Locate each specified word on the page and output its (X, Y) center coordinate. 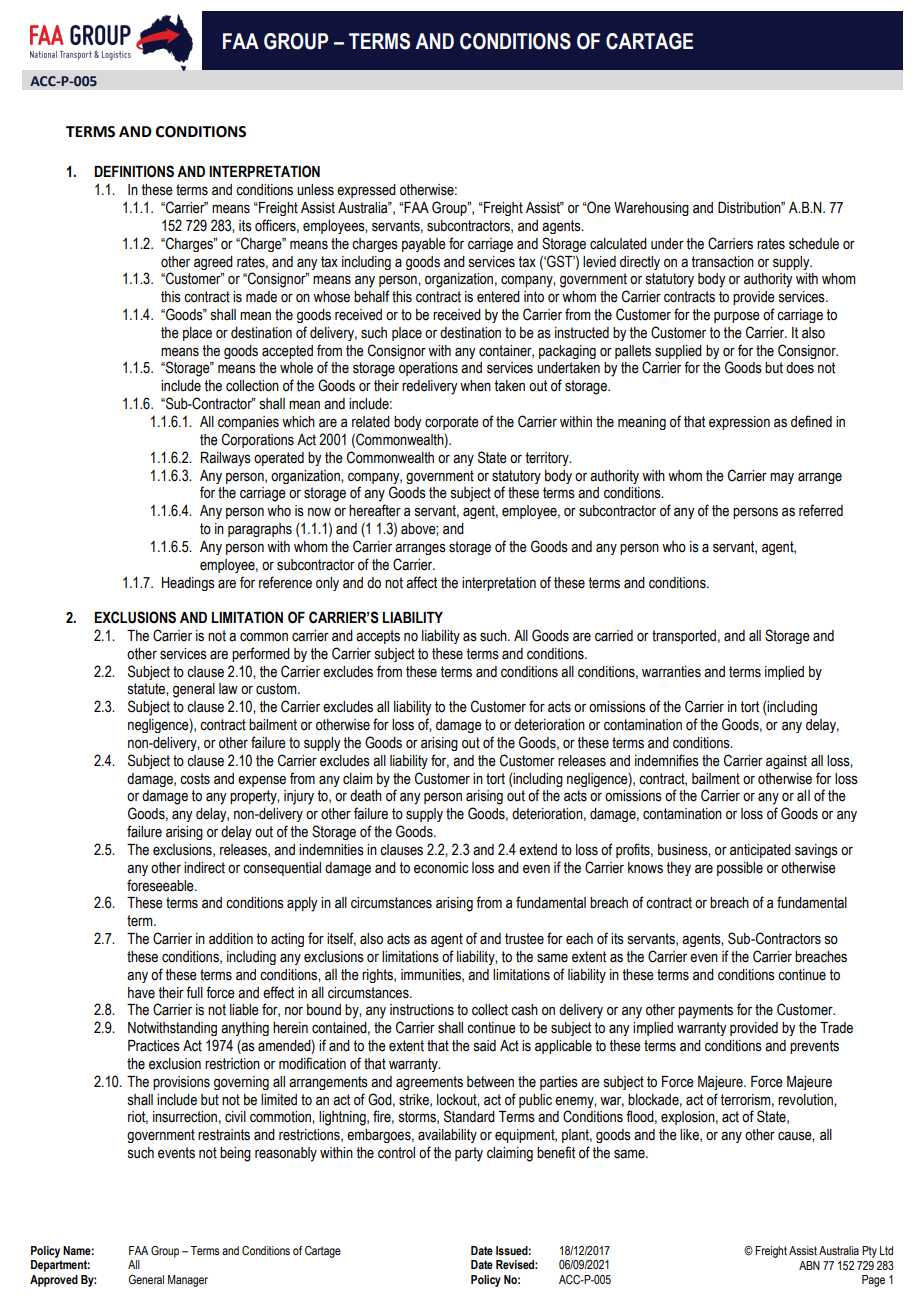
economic (441, 868)
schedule (814, 244)
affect (421, 582)
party (469, 1154)
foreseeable (161, 885)
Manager (188, 1281)
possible (740, 869)
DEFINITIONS (134, 171)
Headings (188, 584)
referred (821, 510)
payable (424, 245)
